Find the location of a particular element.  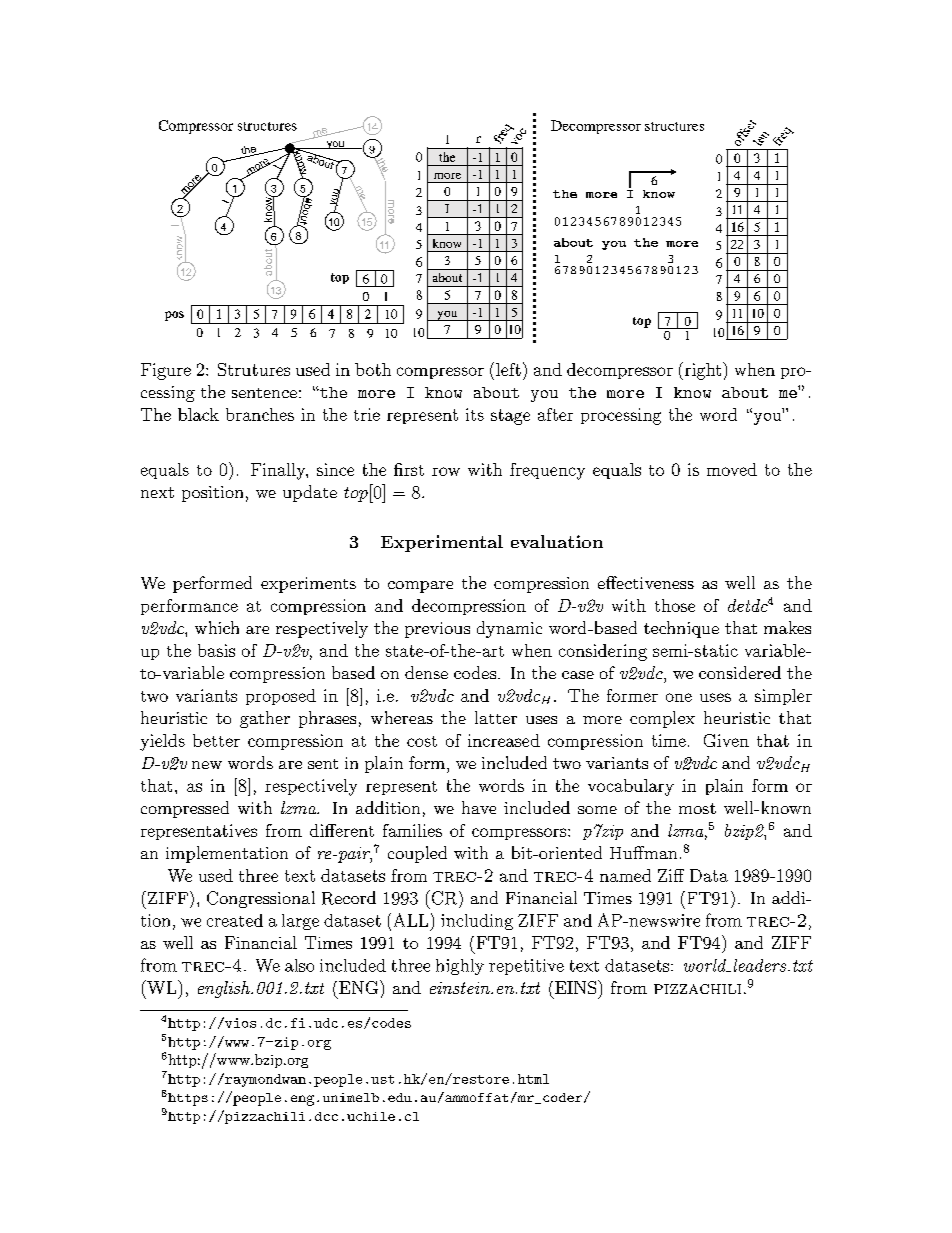

most is located at coordinates (697, 808).
